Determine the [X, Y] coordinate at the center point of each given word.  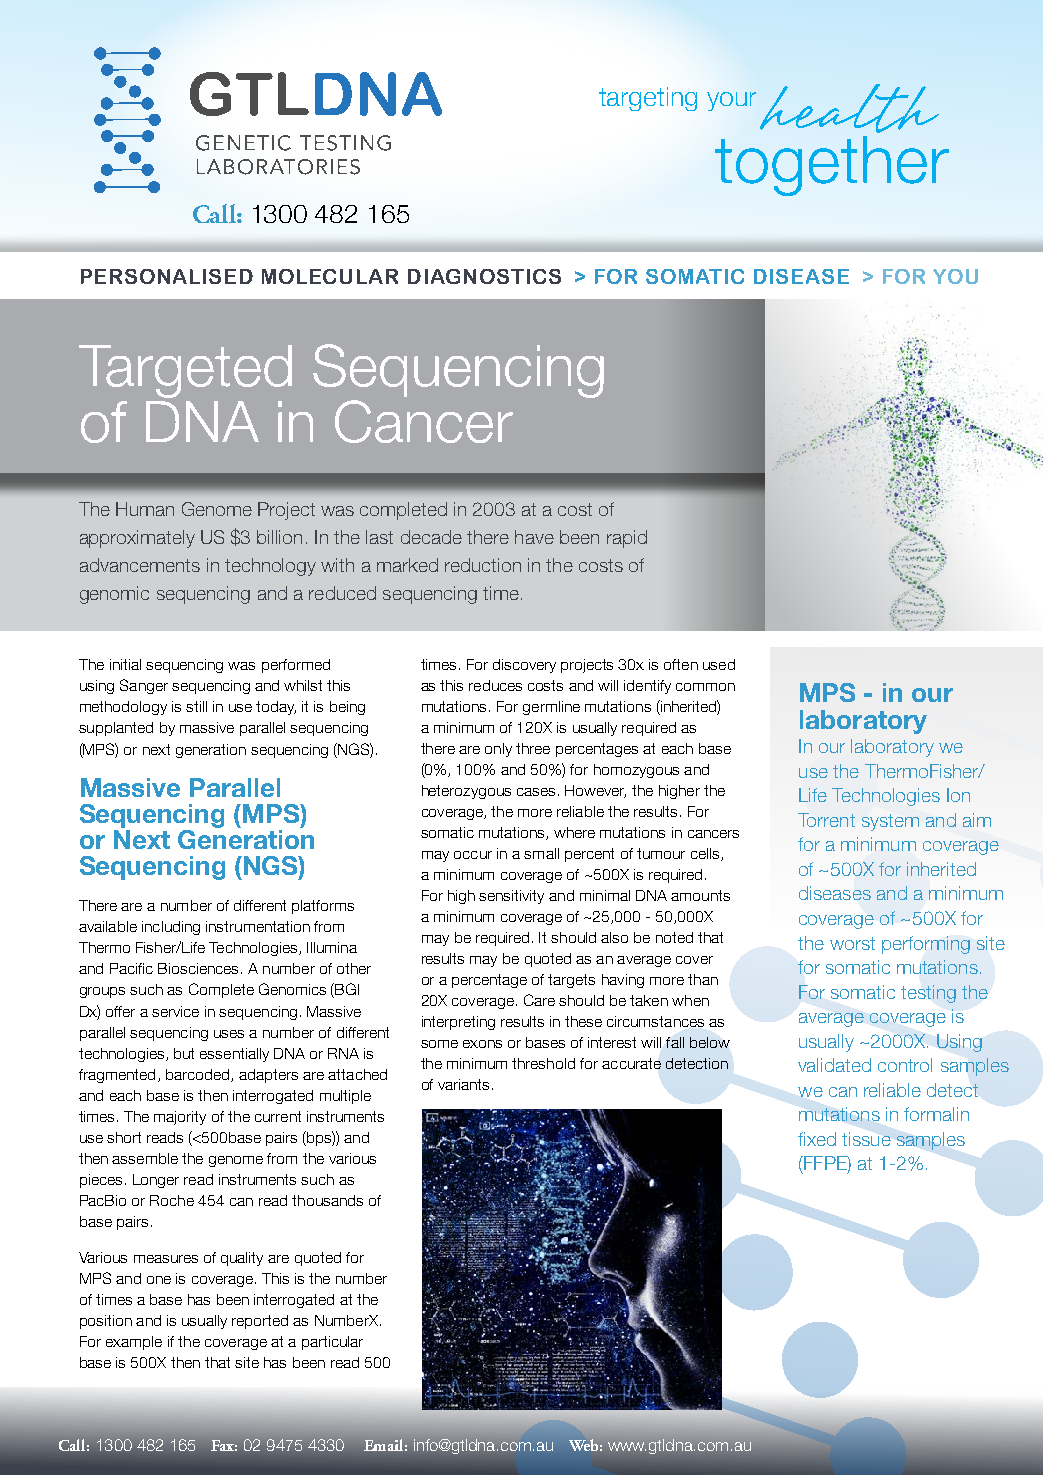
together [832, 166]
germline [551, 708]
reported [260, 1322]
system [890, 822]
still [196, 706]
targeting [648, 99]
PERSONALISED [167, 276]
